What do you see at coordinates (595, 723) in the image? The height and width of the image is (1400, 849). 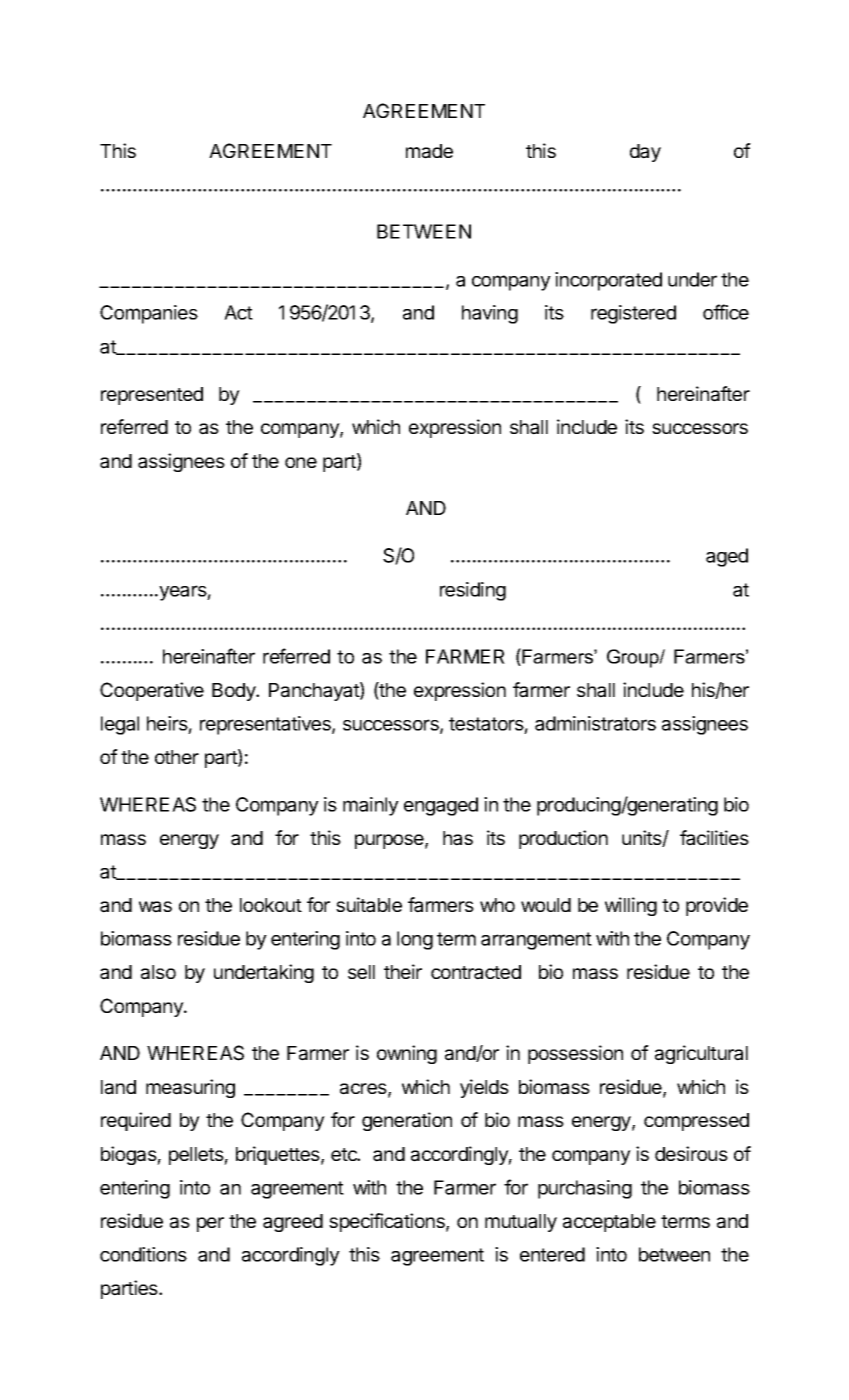 I see `administrators` at bounding box center [595, 723].
